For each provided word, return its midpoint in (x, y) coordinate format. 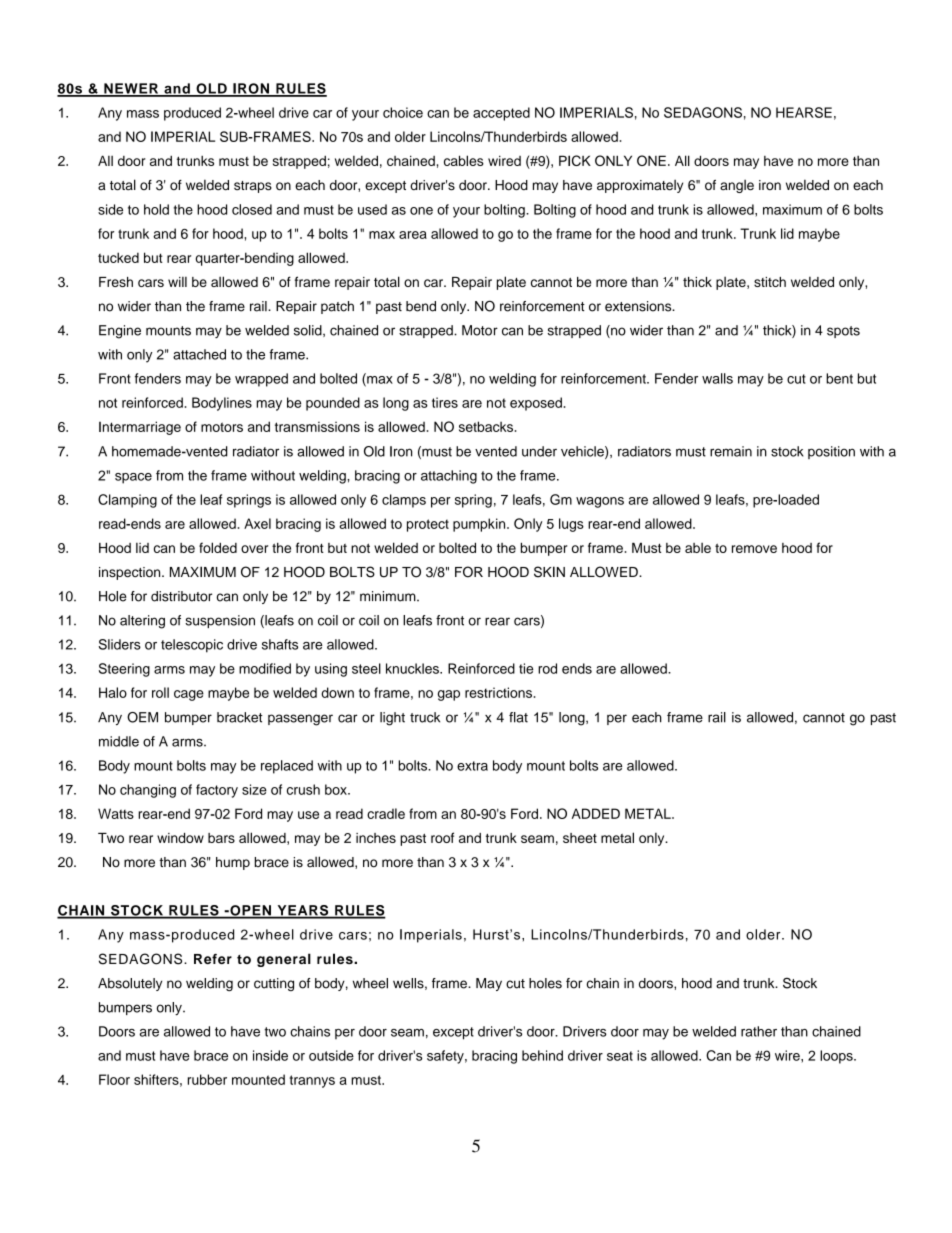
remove (754, 549)
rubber (207, 1079)
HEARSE (804, 112)
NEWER (131, 89)
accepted (501, 114)
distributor (181, 596)
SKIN (549, 572)
